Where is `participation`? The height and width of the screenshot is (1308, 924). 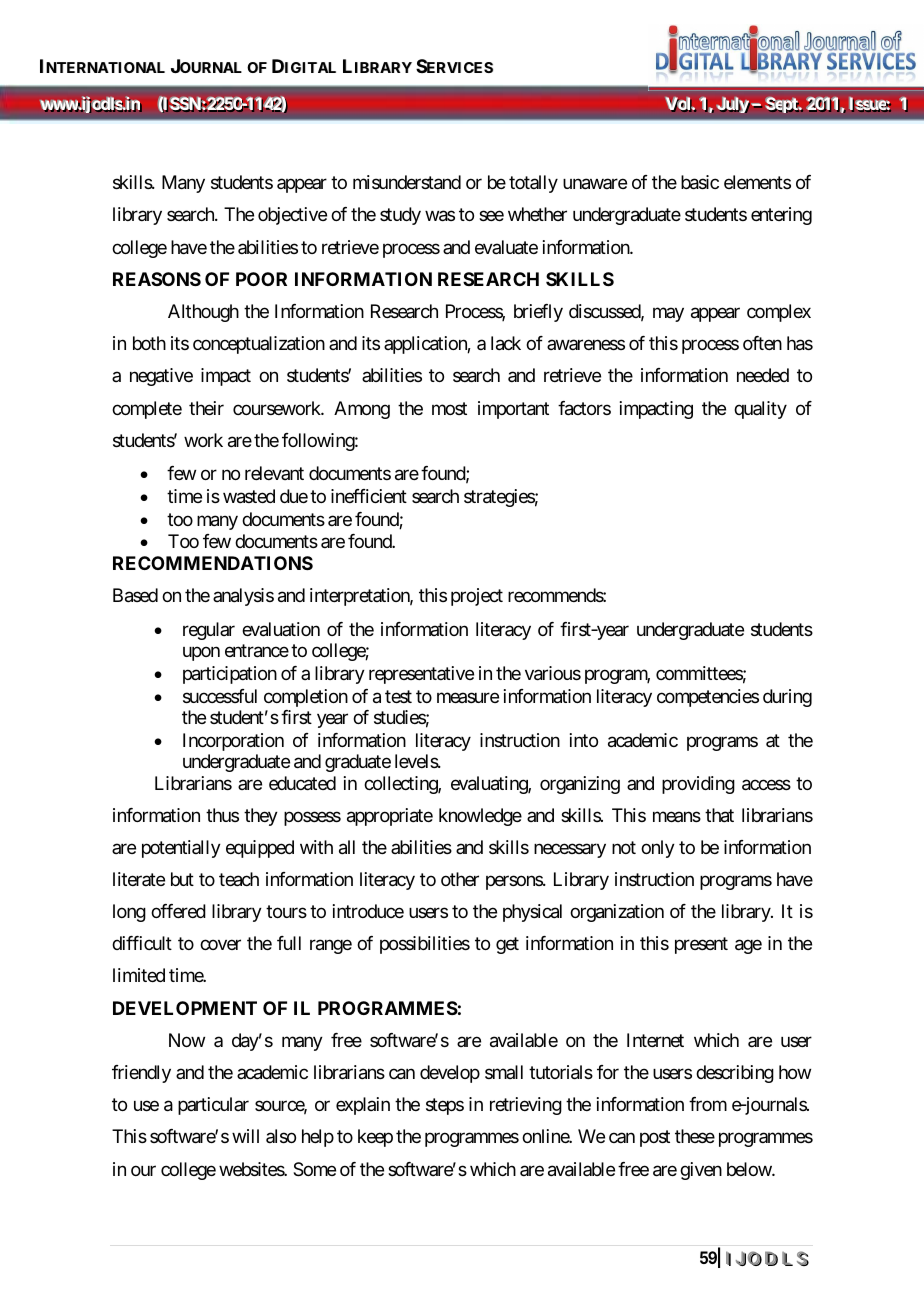
participation is located at coordinates (230, 675).
